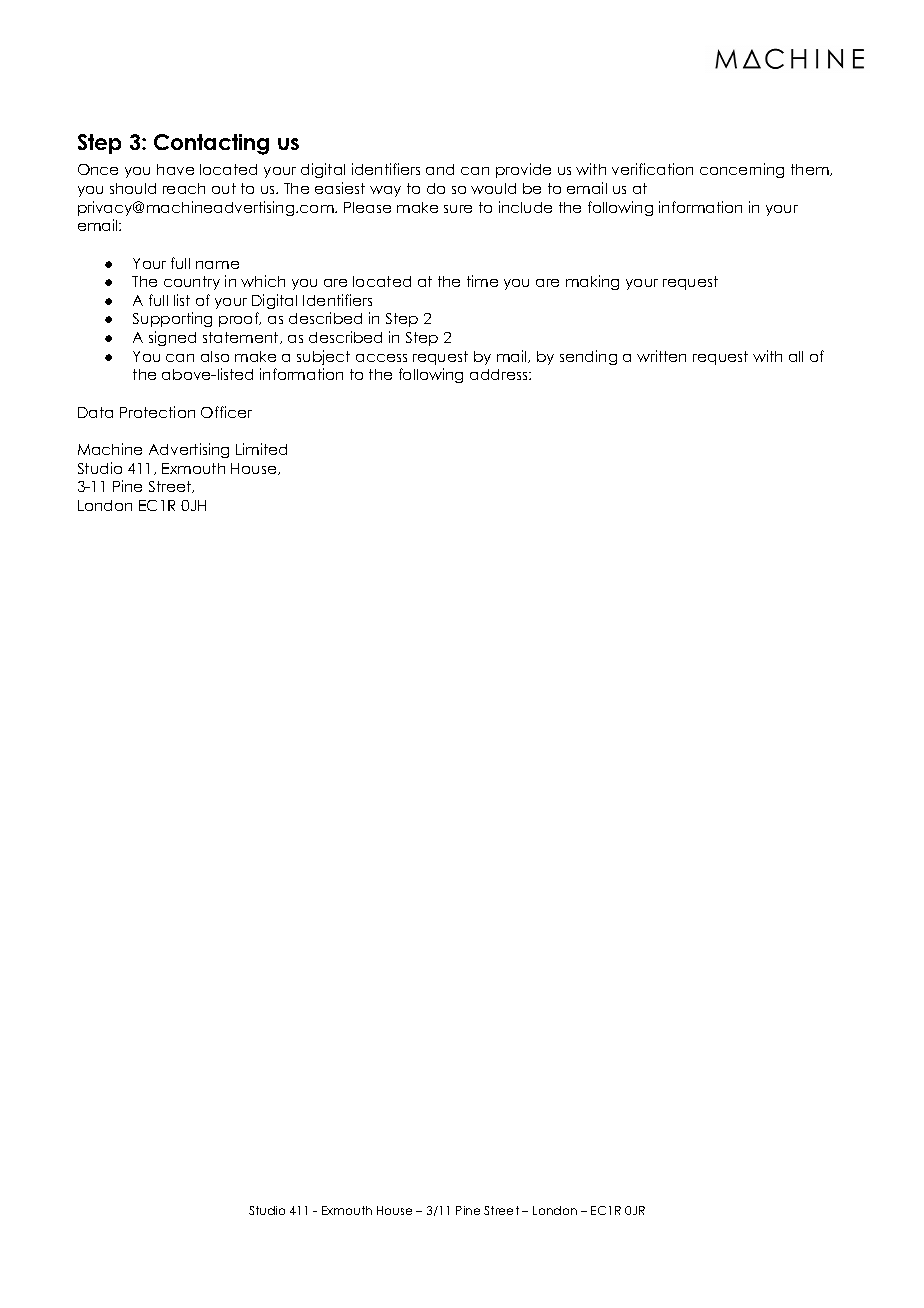  Describe the element at coordinates (500, 374) in the page. I see `address` at that location.
